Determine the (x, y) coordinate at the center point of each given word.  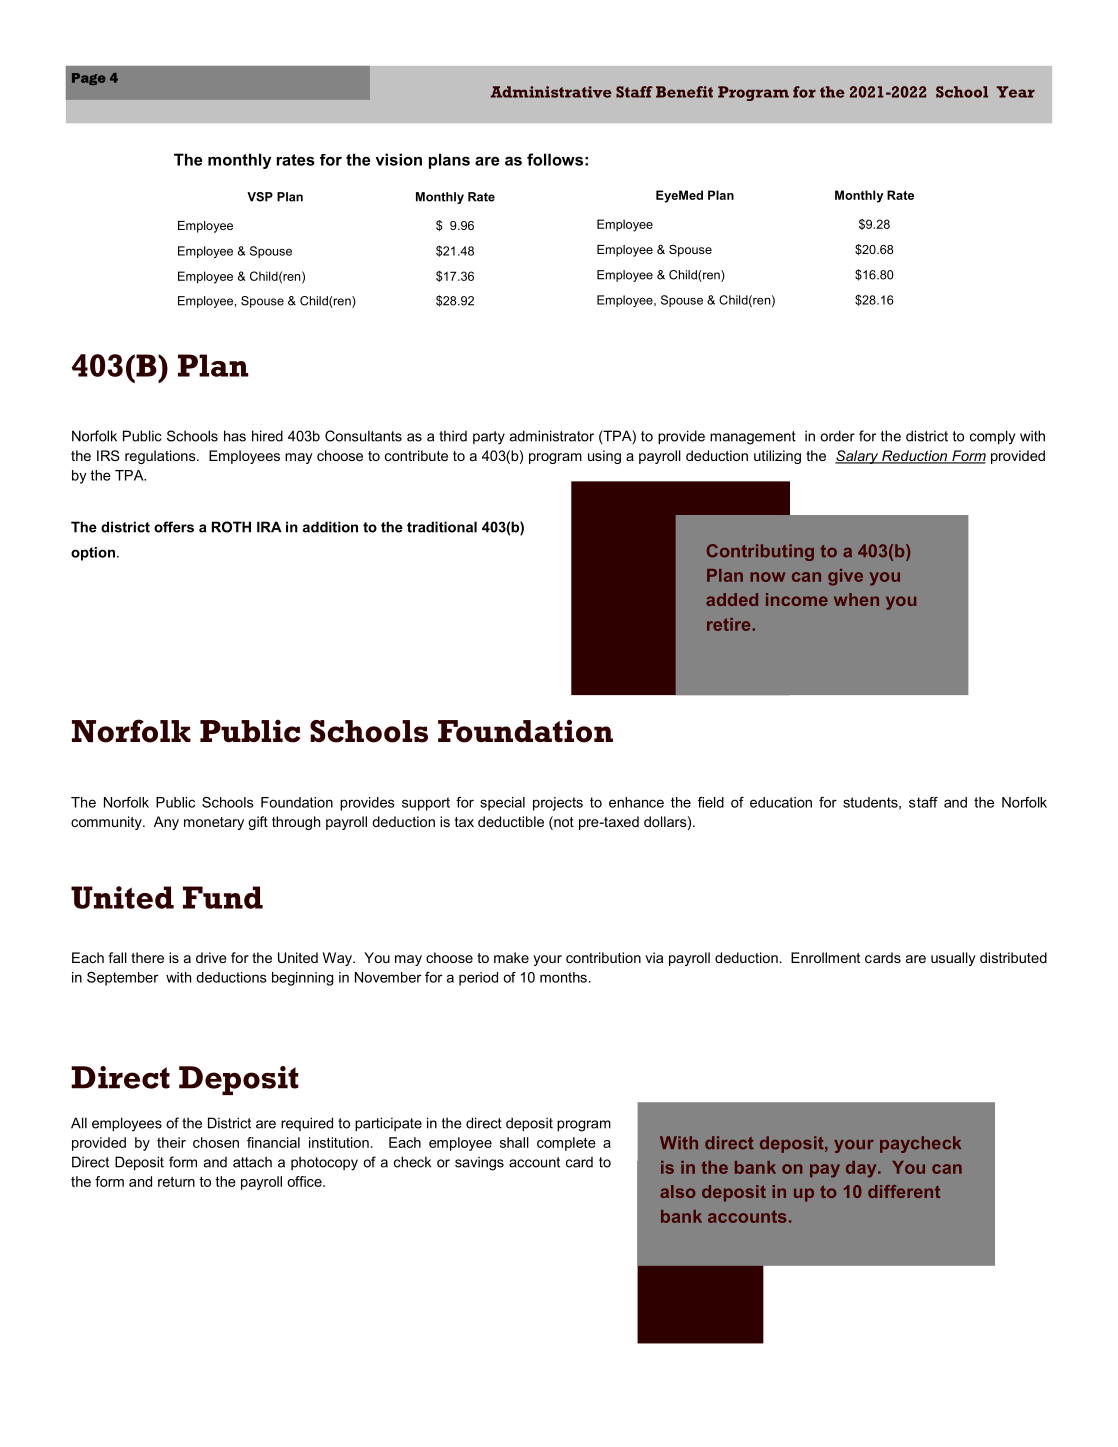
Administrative (551, 92)
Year (1015, 92)
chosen (216, 1142)
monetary (214, 823)
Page (89, 79)
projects (558, 804)
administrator (552, 436)
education (781, 802)
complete (566, 1144)
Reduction (915, 457)
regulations (161, 457)
